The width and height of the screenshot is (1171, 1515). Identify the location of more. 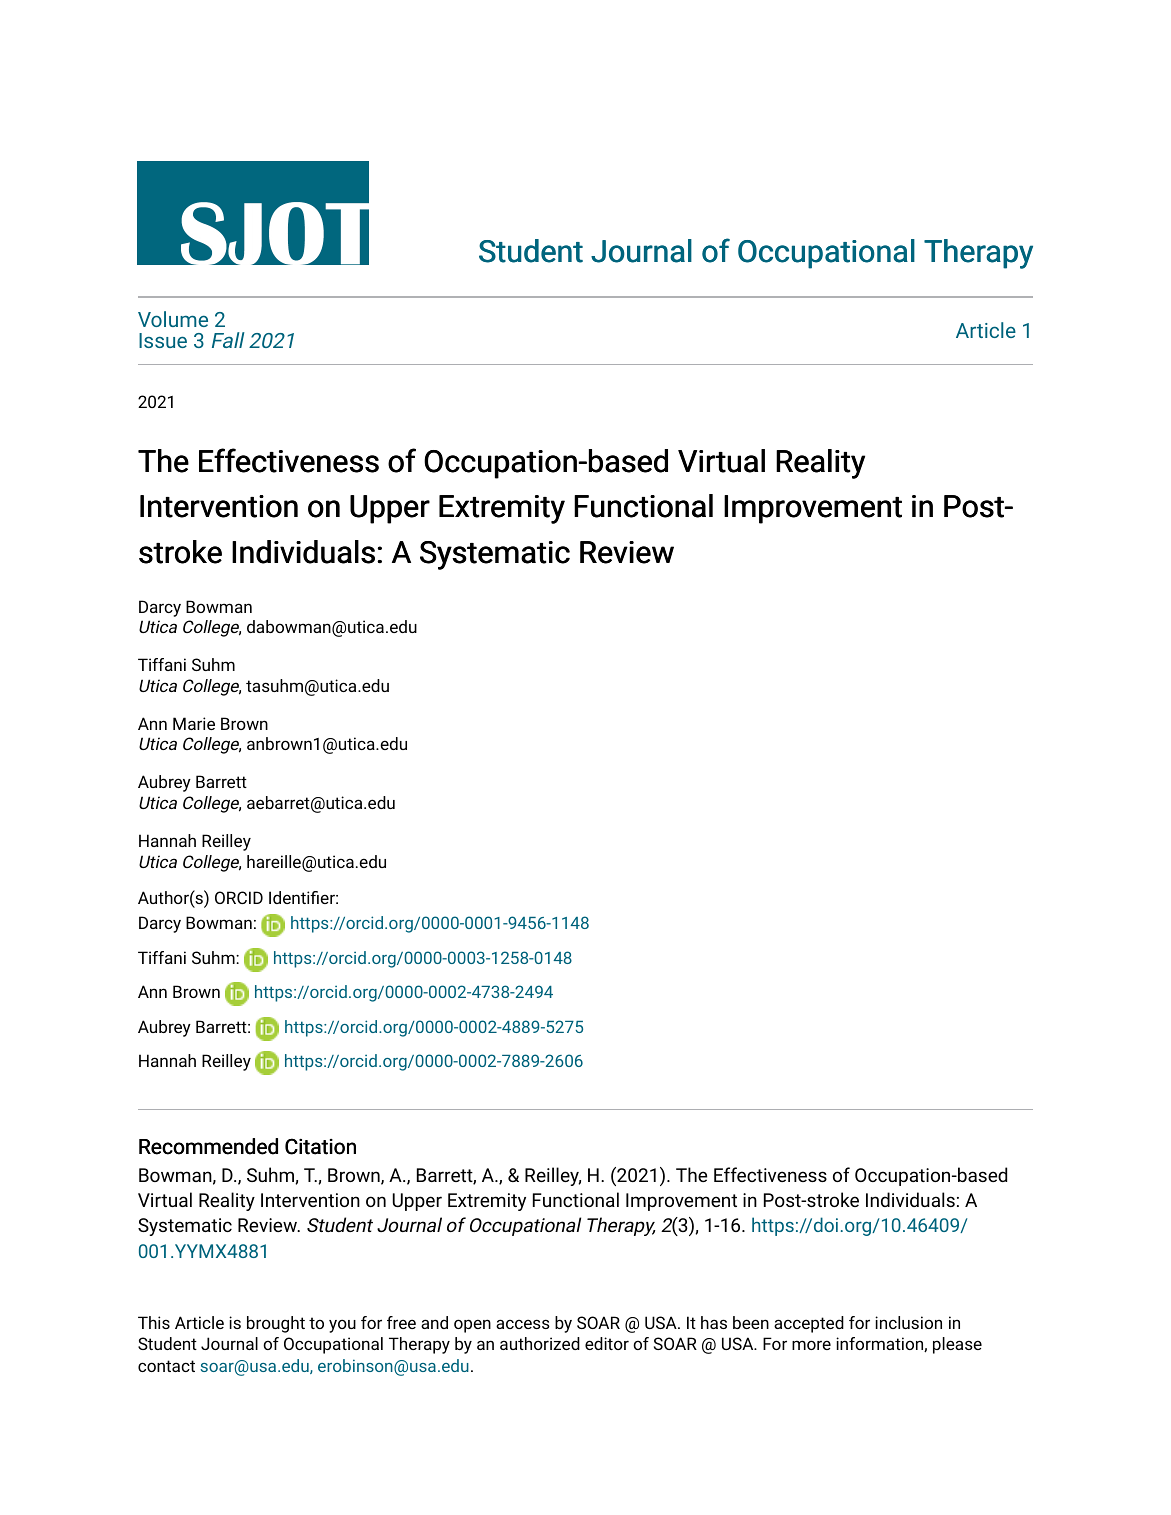
(811, 1345).
